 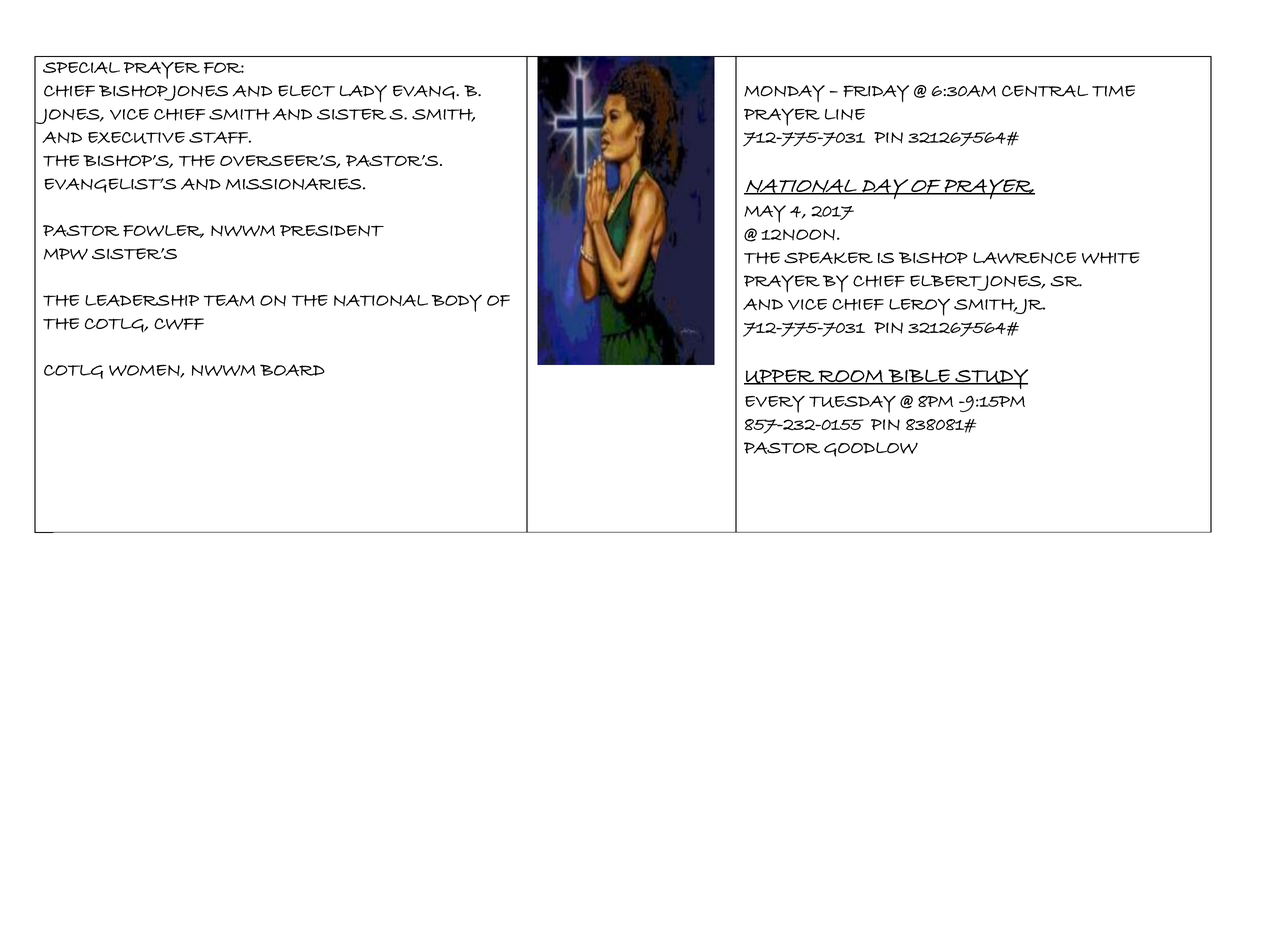 I want to click on MAY, so click(x=765, y=214).
